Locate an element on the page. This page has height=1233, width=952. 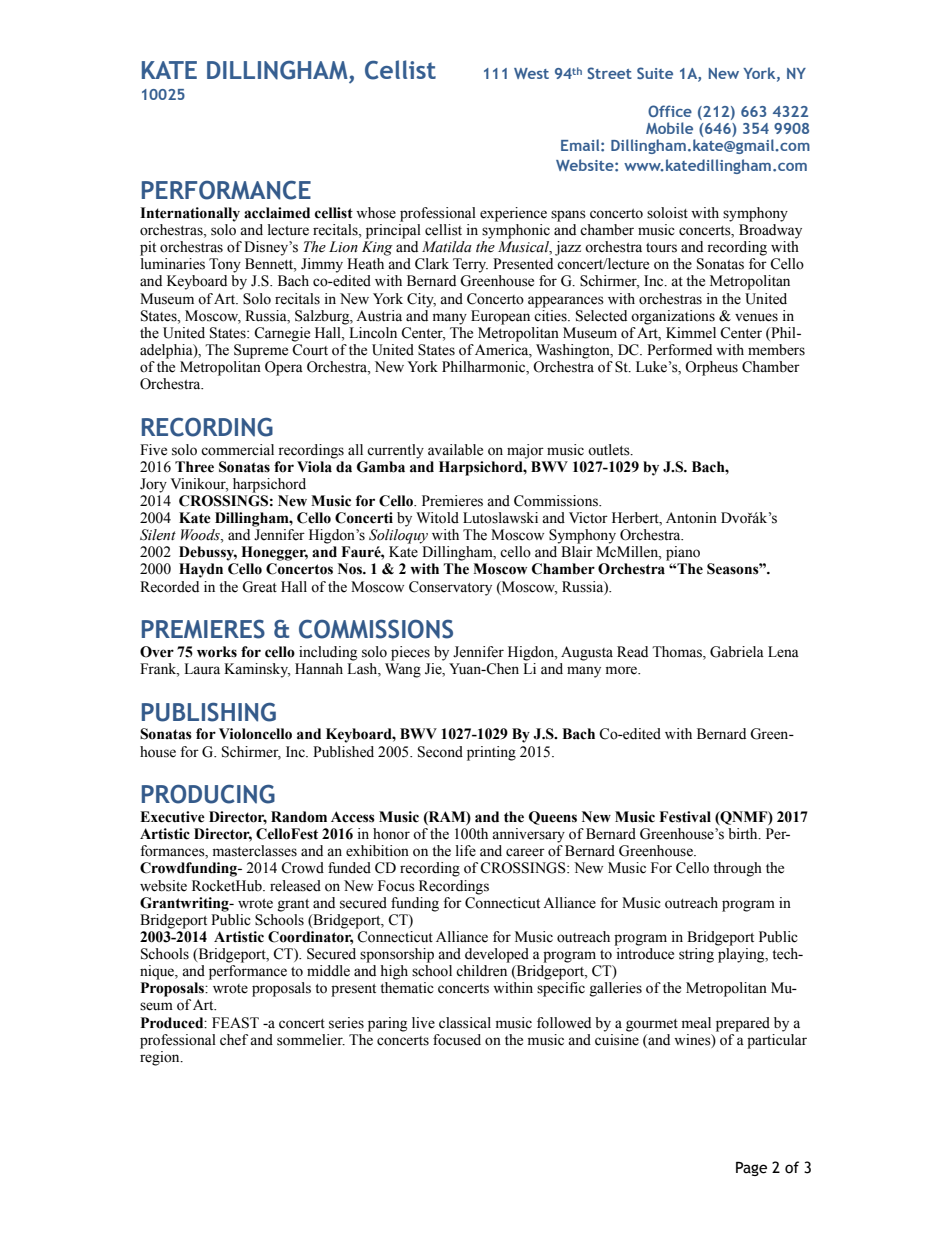
Haydn is located at coordinates (201, 570).
